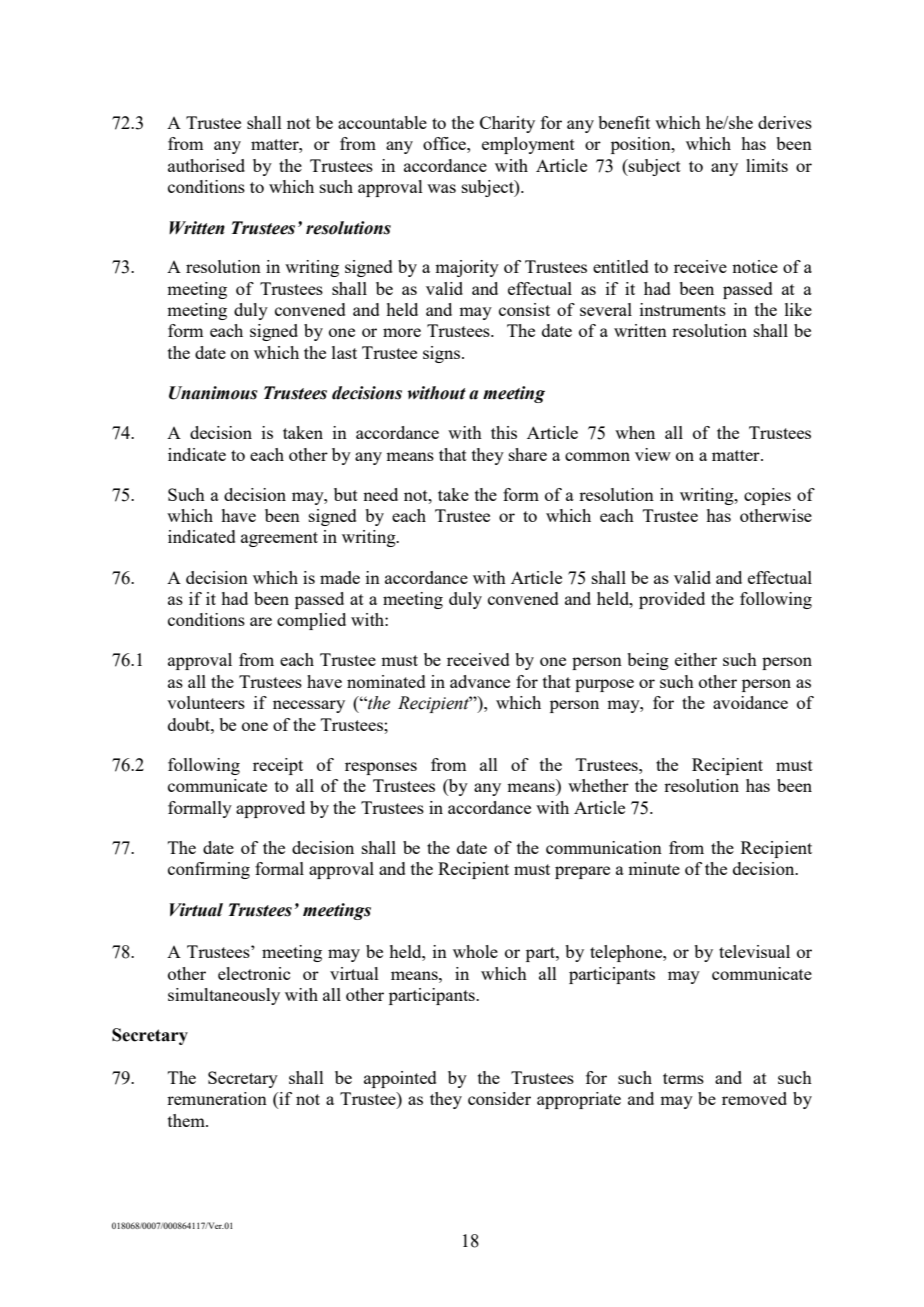 The image size is (924, 1307). What do you see at coordinates (209, 870) in the image?
I see `confirming` at bounding box center [209, 870].
